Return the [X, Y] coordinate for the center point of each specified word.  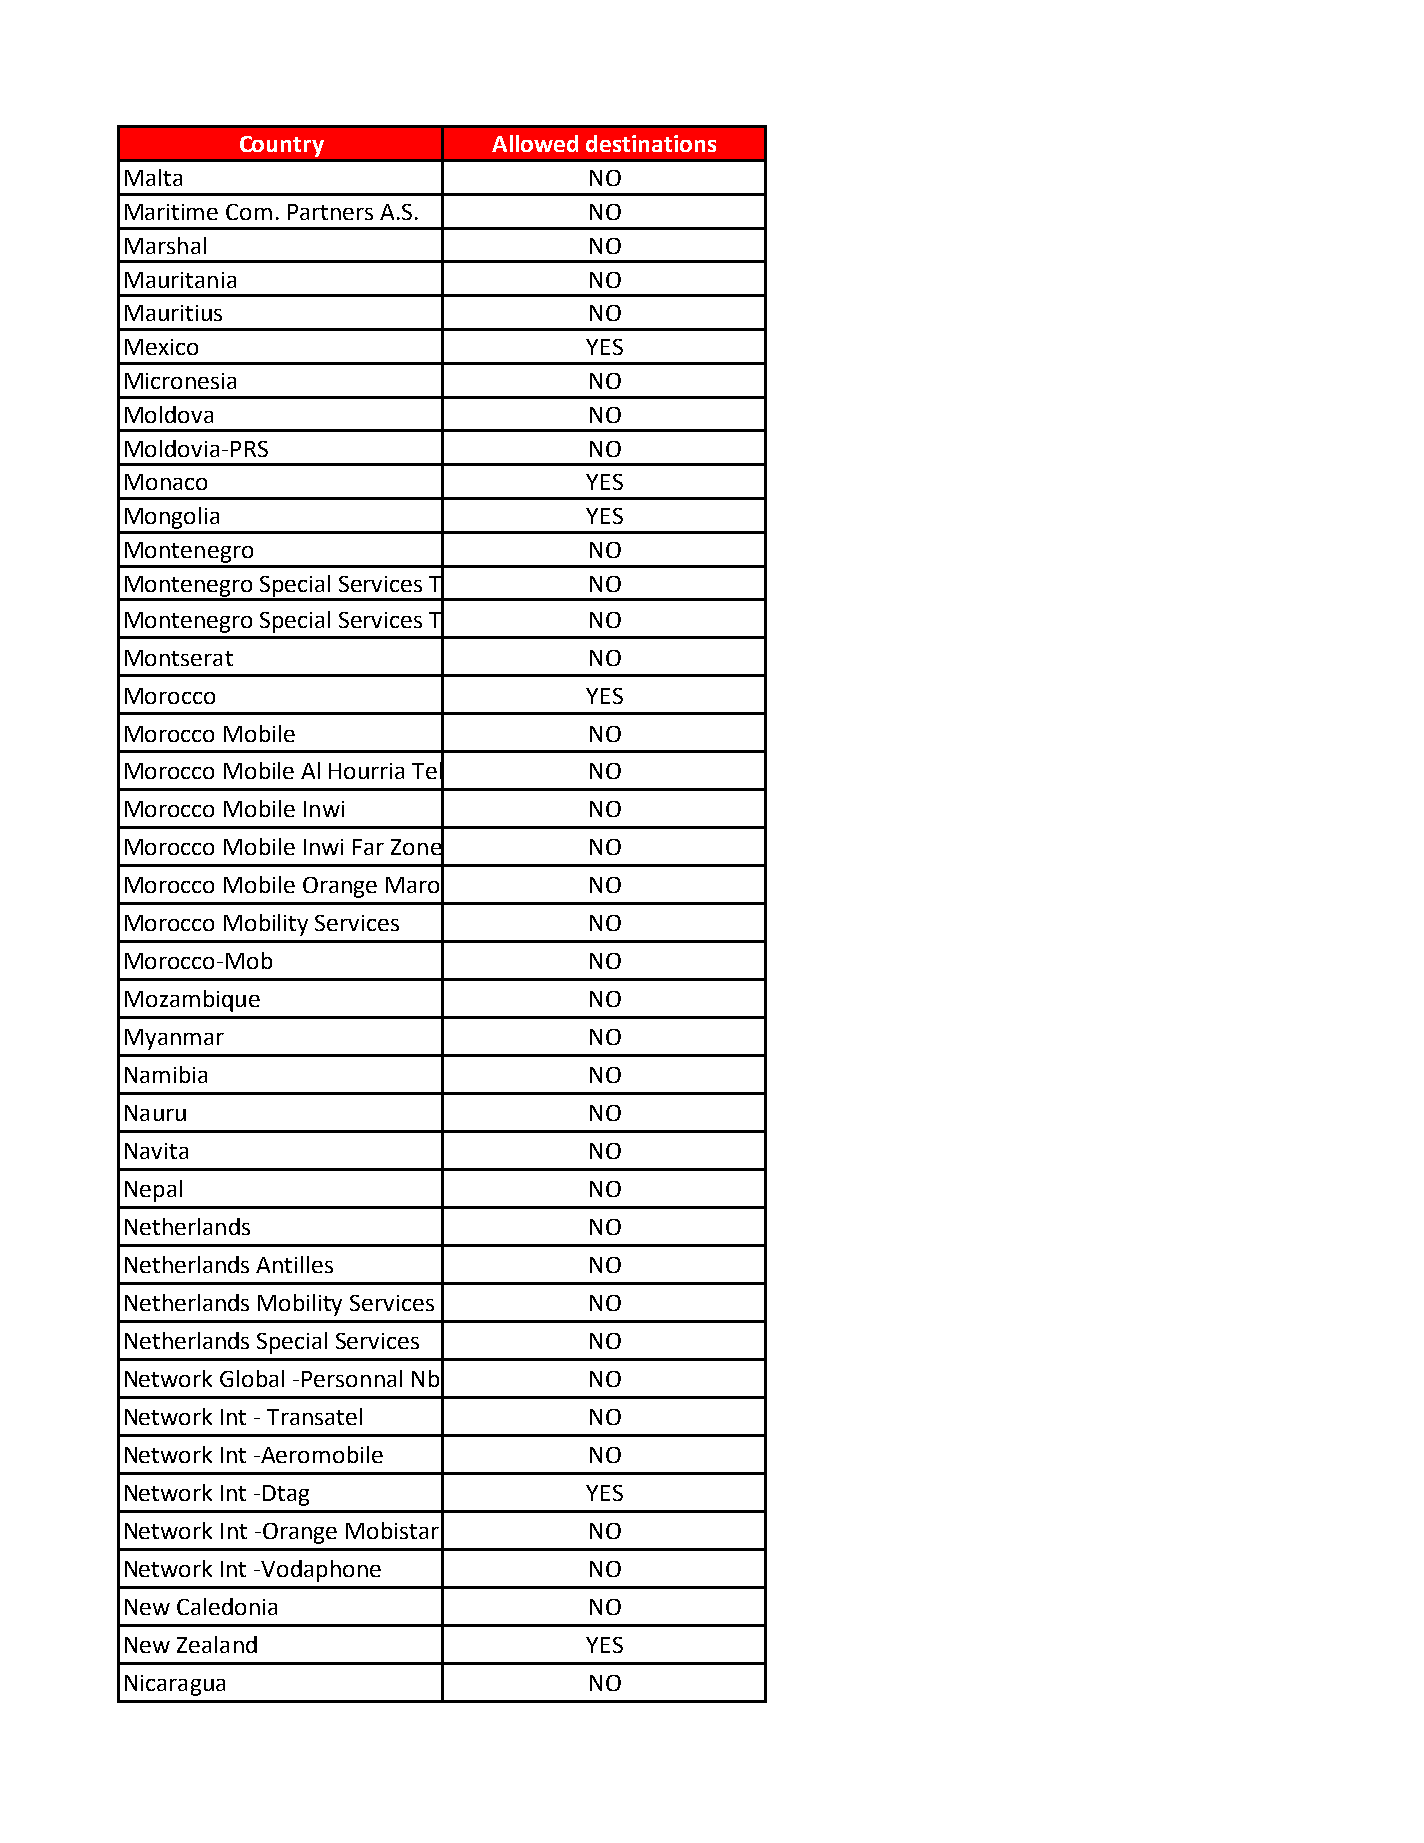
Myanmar [174, 1039]
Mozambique [192, 1001]
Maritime [171, 212]
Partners [330, 212]
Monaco [166, 482]
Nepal [153, 1191]
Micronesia [180, 381]
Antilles [294, 1264]
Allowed [535, 143]
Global [252, 1378]
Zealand [217, 1644]
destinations [651, 143]
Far [368, 847]
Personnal [352, 1378]
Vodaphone [321, 1571]
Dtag [286, 1495]
